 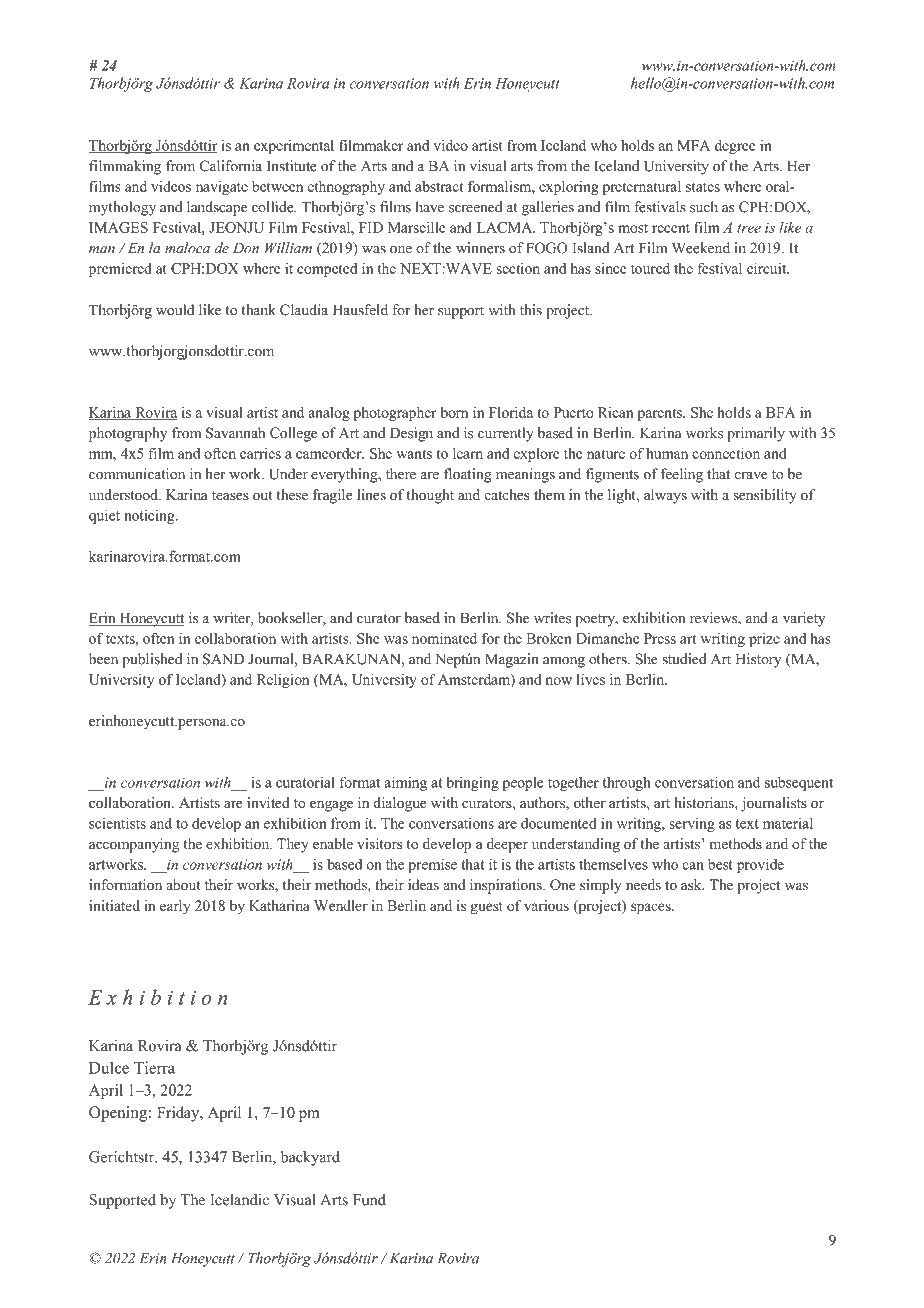 What do you see at coordinates (432, 865) in the image?
I see `premise` at bounding box center [432, 865].
